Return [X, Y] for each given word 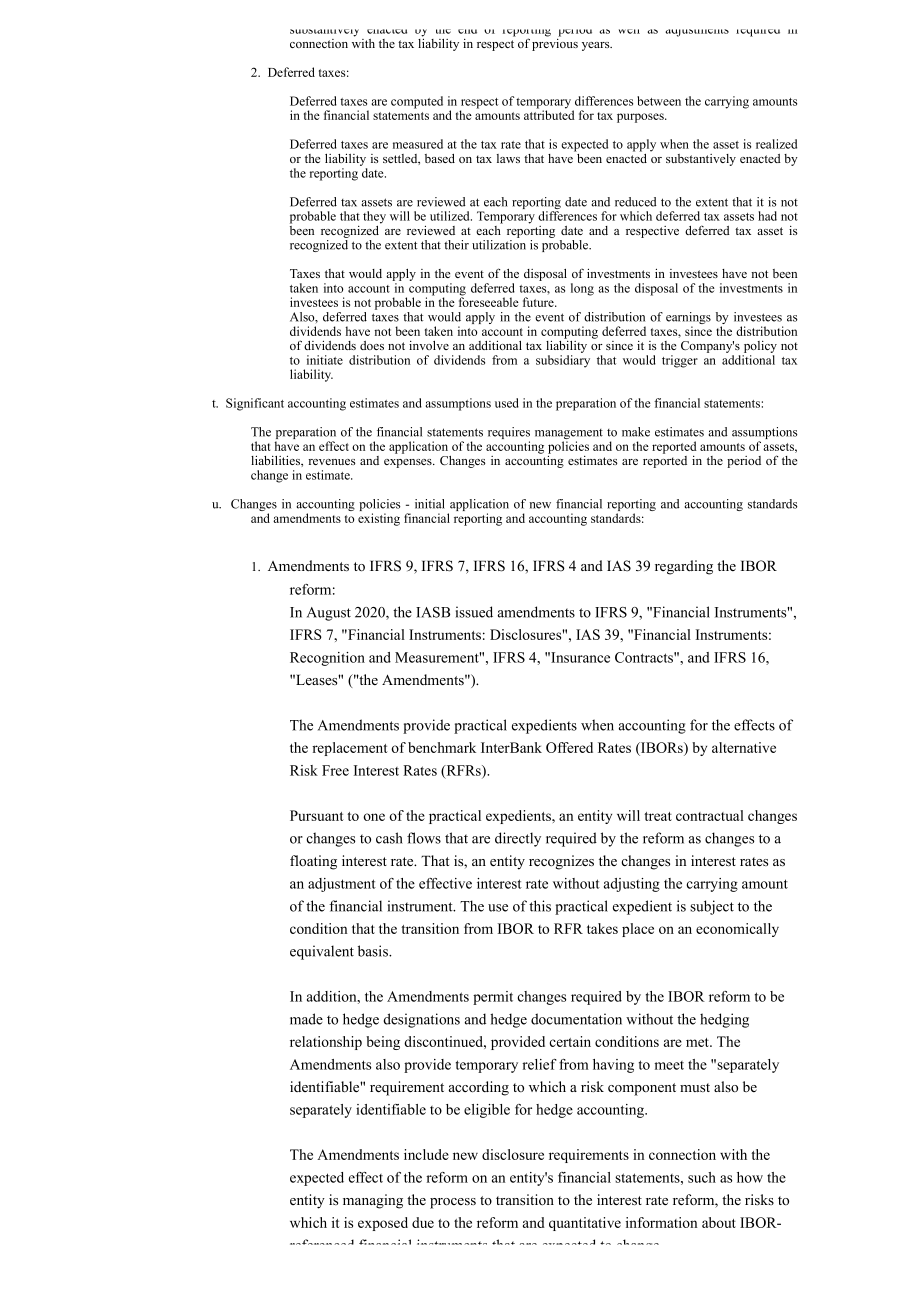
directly [518, 839]
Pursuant [317, 815]
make [636, 432]
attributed [549, 114]
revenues [332, 462]
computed [417, 102]
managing [373, 1201]
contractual [710, 815]
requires [509, 434]
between [659, 101]
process [453, 1203]
